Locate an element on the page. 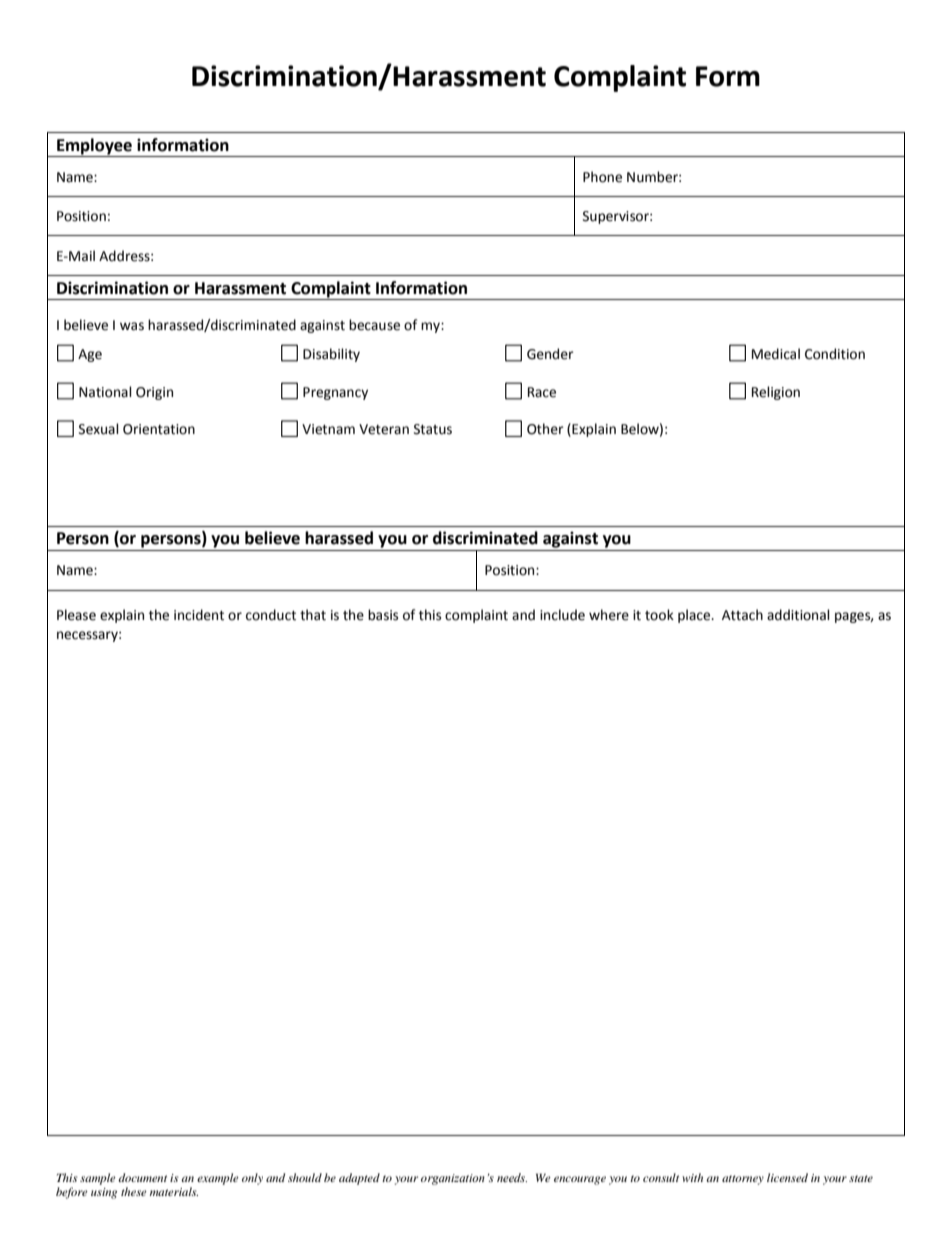  Status is located at coordinates (433, 429).
